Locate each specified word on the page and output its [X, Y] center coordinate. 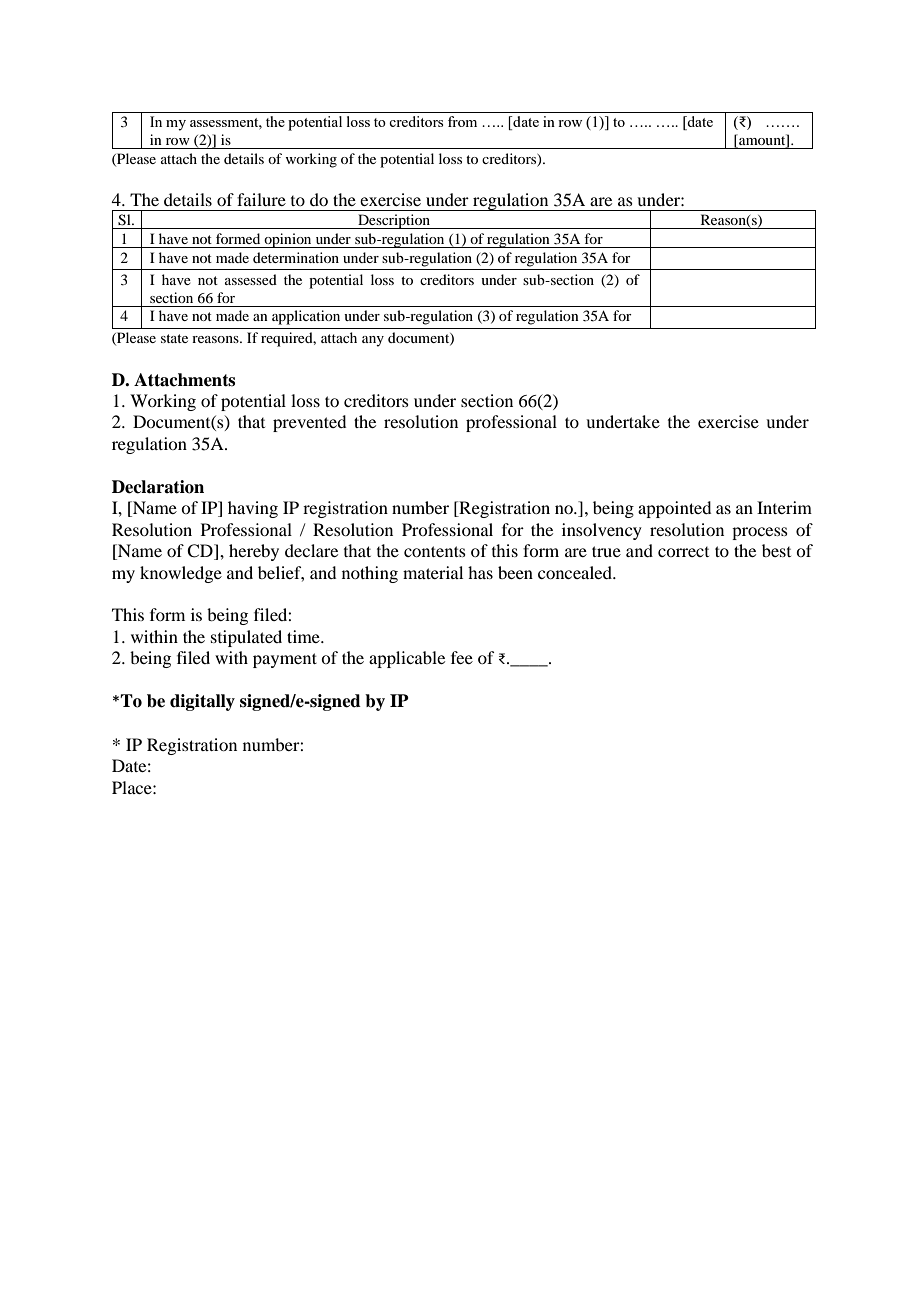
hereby [254, 552]
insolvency [602, 531]
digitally [202, 702]
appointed [674, 509]
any [373, 341]
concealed [576, 572]
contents [435, 551]
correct [683, 552]
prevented [309, 423]
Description [394, 221]
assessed [251, 279]
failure [261, 199]
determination [296, 257]
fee [462, 657]
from [462, 121]
